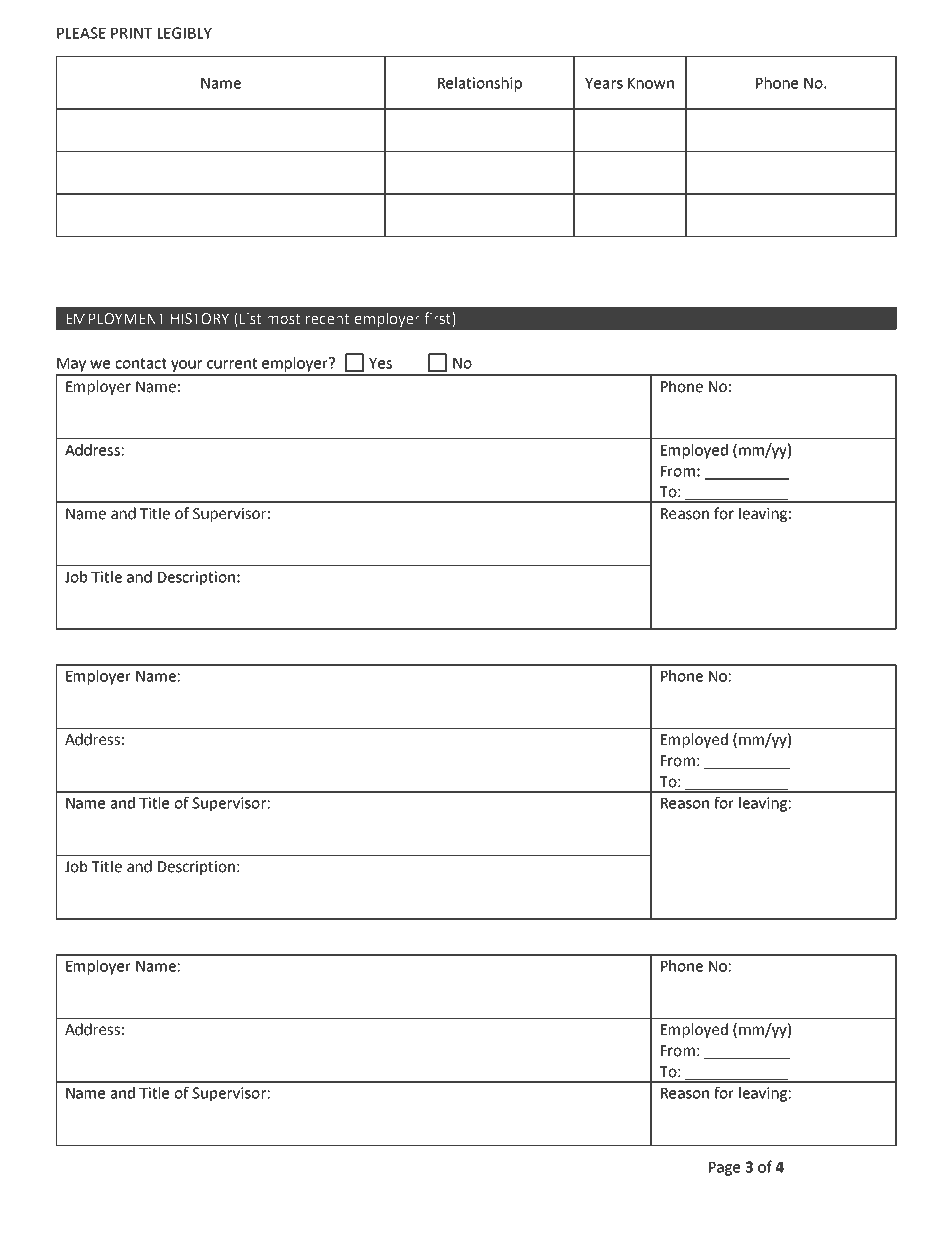 This screenshot has width=952, height=1233. Describe the element at coordinates (724, 1169) in the screenshot. I see `Page` at that location.
